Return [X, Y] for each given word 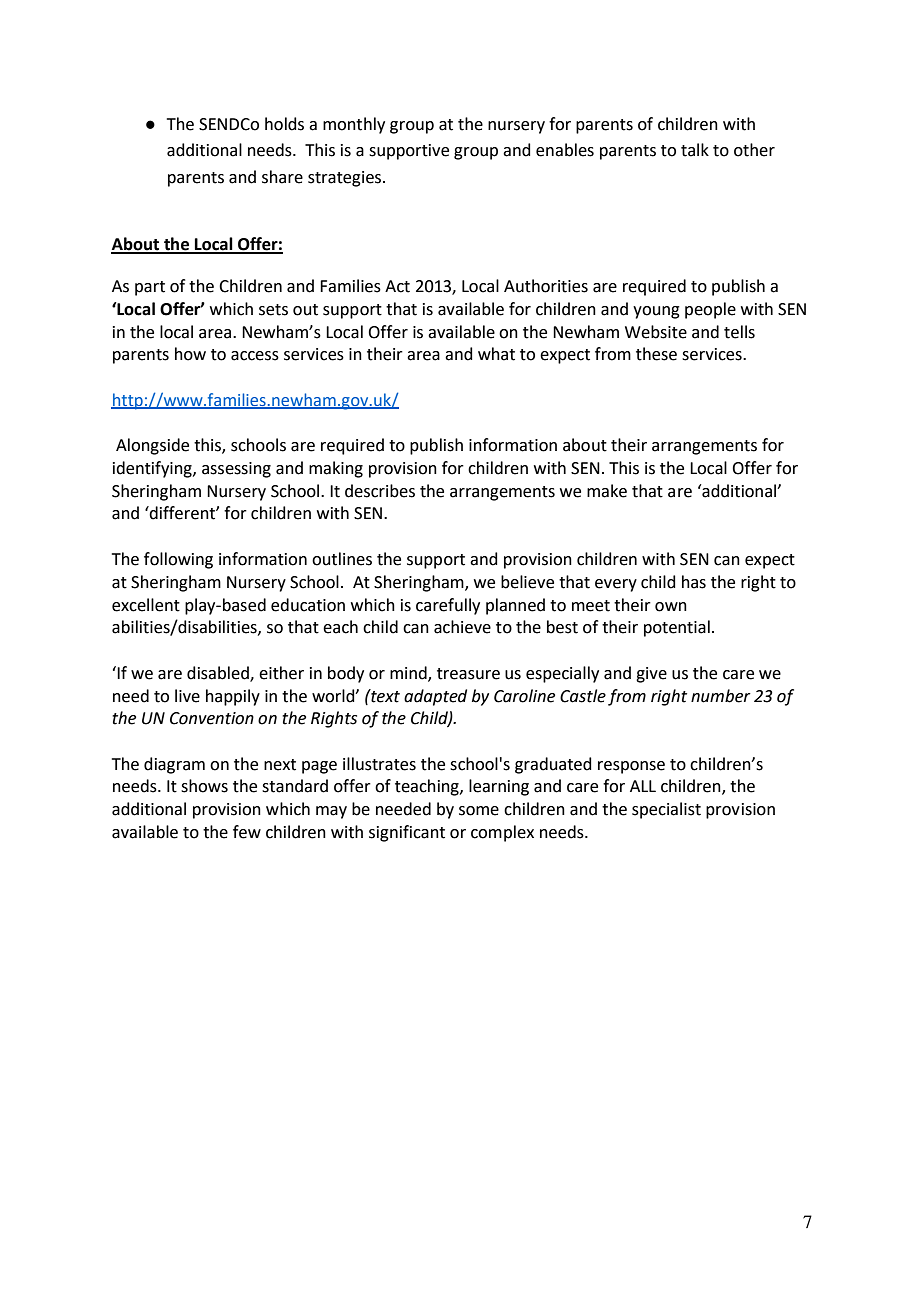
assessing [236, 470]
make [607, 491]
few [247, 832]
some [479, 811]
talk [695, 150]
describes [380, 491]
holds [284, 124]
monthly [354, 125]
